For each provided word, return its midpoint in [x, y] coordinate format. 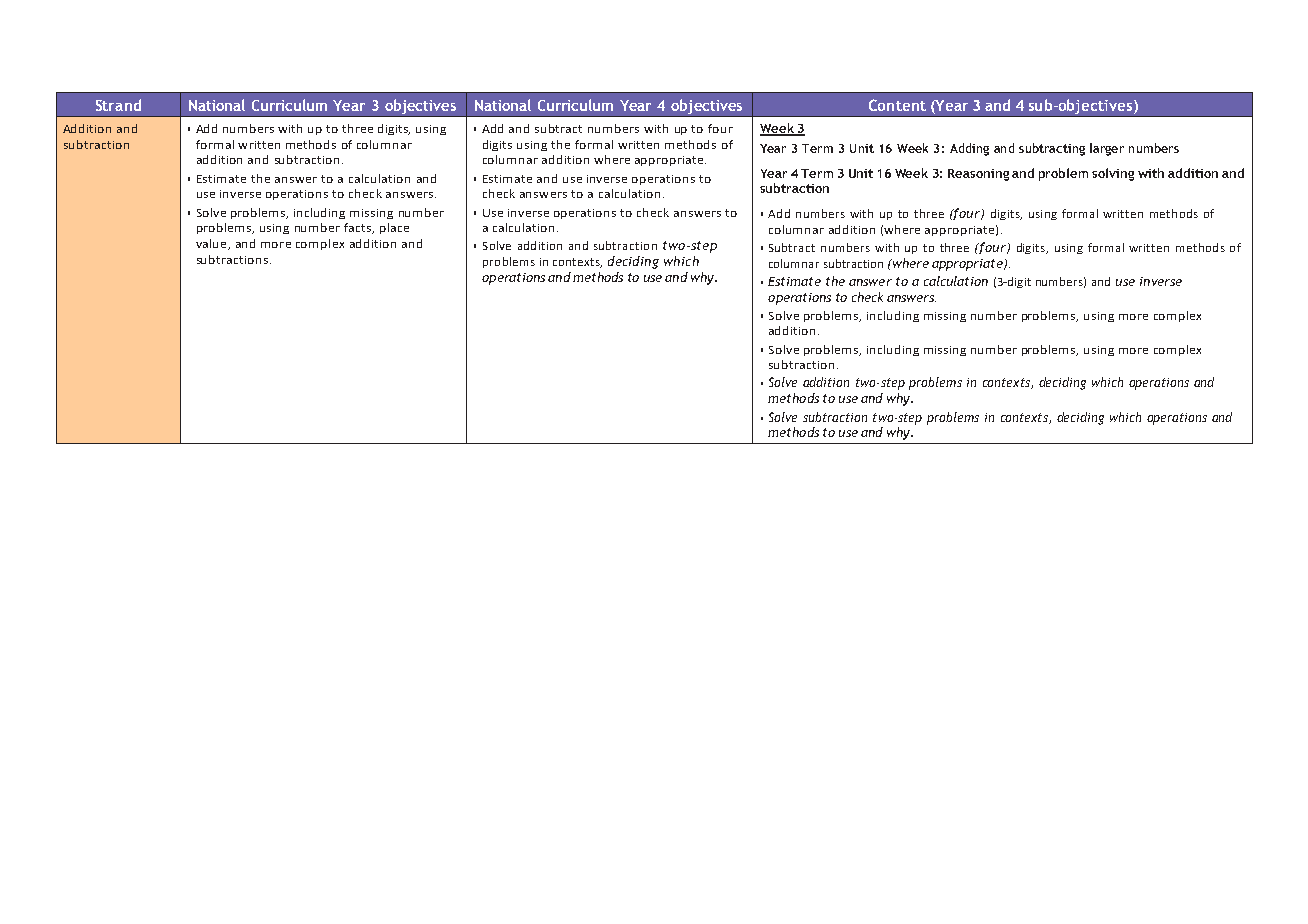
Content [897, 105]
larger [1107, 149]
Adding [969, 149]
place [394, 228]
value [212, 244]
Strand [118, 105]
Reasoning [978, 175]
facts [359, 228]
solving [1113, 174]
